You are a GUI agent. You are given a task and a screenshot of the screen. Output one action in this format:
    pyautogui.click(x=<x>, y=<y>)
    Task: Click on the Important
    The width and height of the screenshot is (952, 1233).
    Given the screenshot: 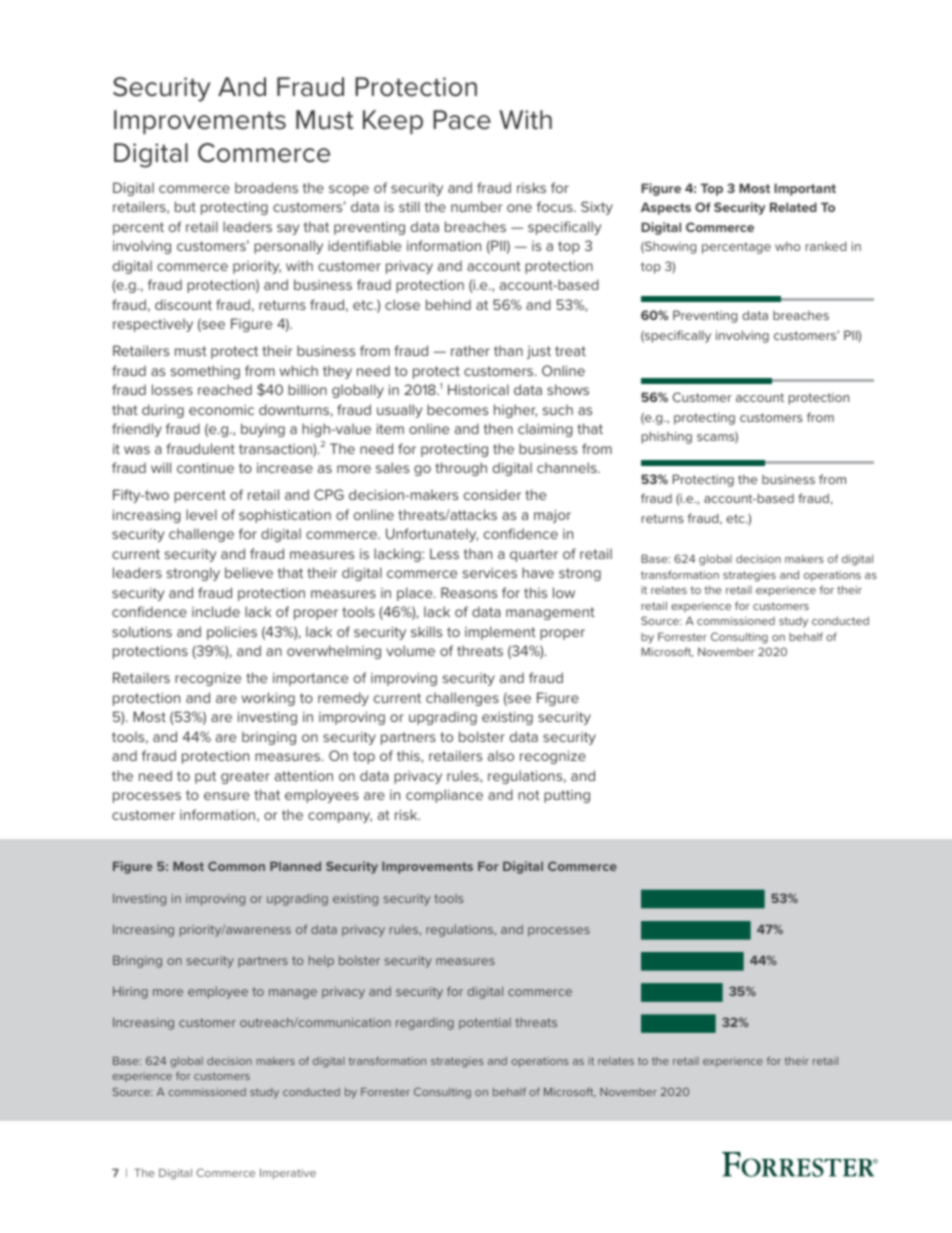 What is the action you would take?
    pyautogui.click(x=805, y=189)
